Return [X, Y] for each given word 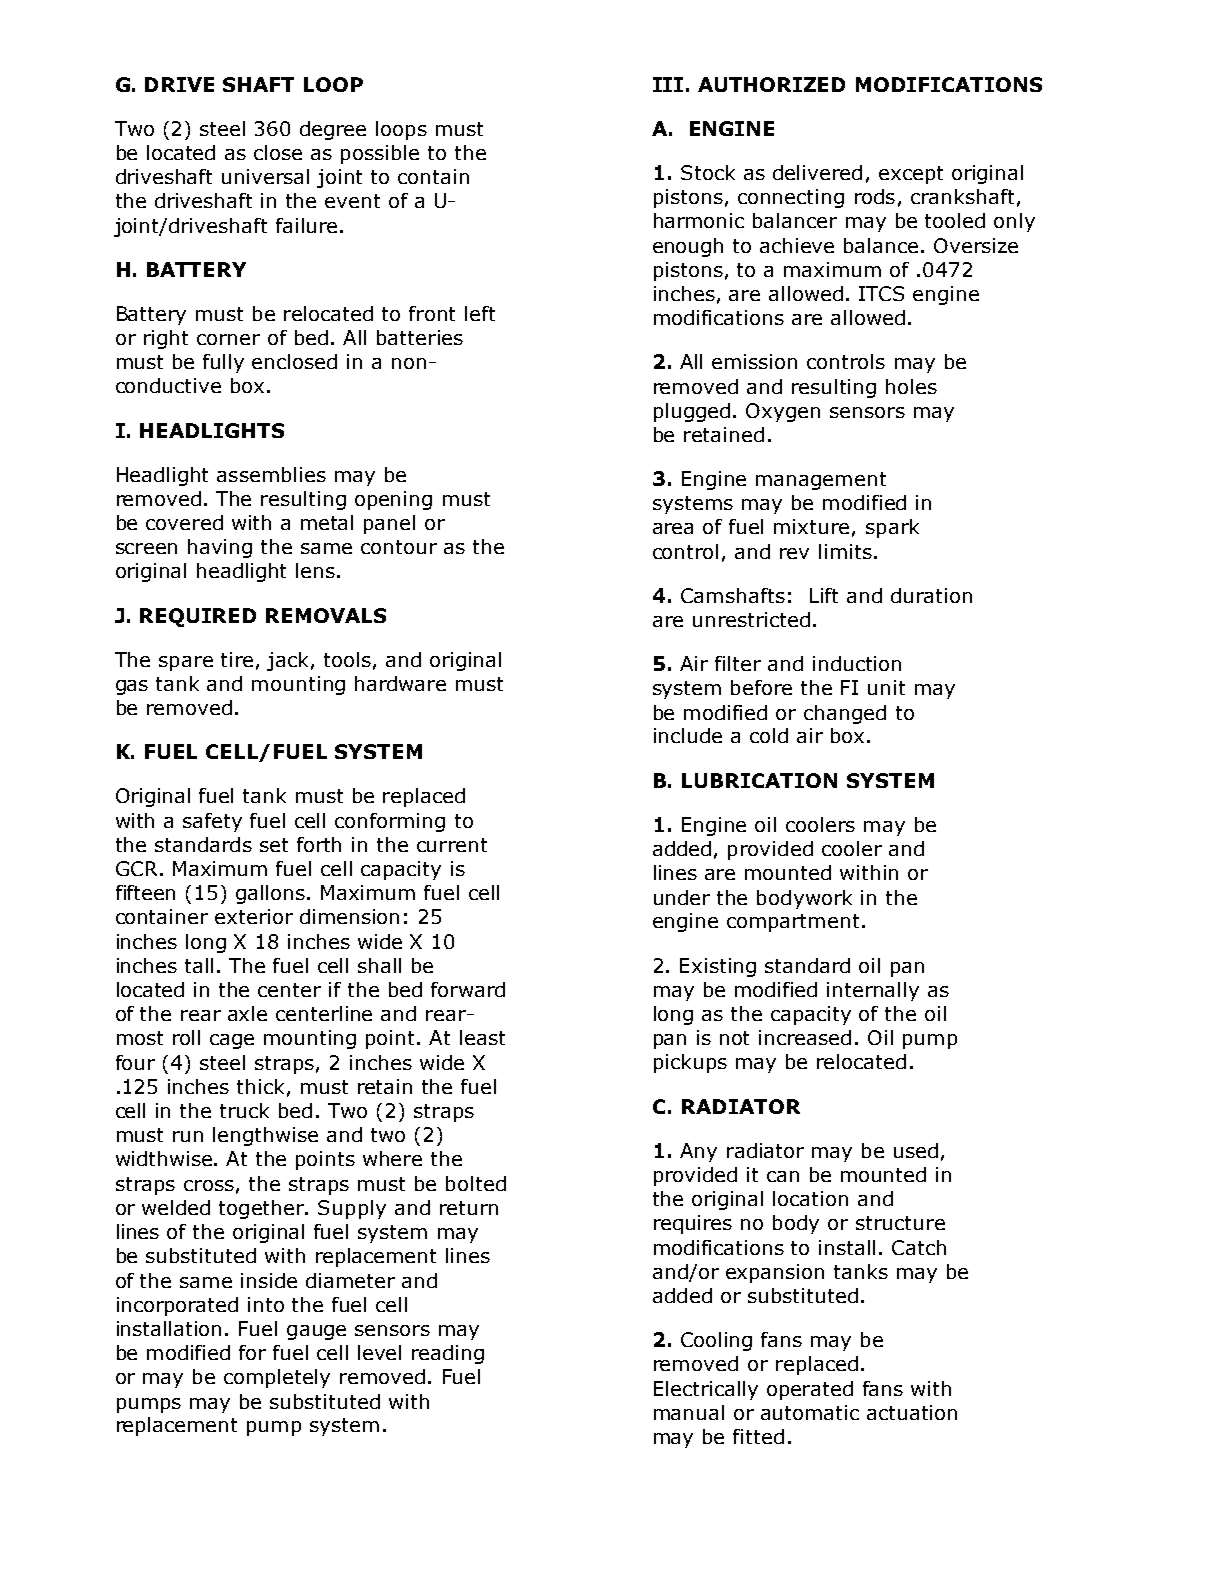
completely [277, 1378]
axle [247, 1013]
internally [873, 991]
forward [468, 989]
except [911, 175]
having [220, 548]
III [668, 84]
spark [892, 528]
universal [265, 176]
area [673, 528]
